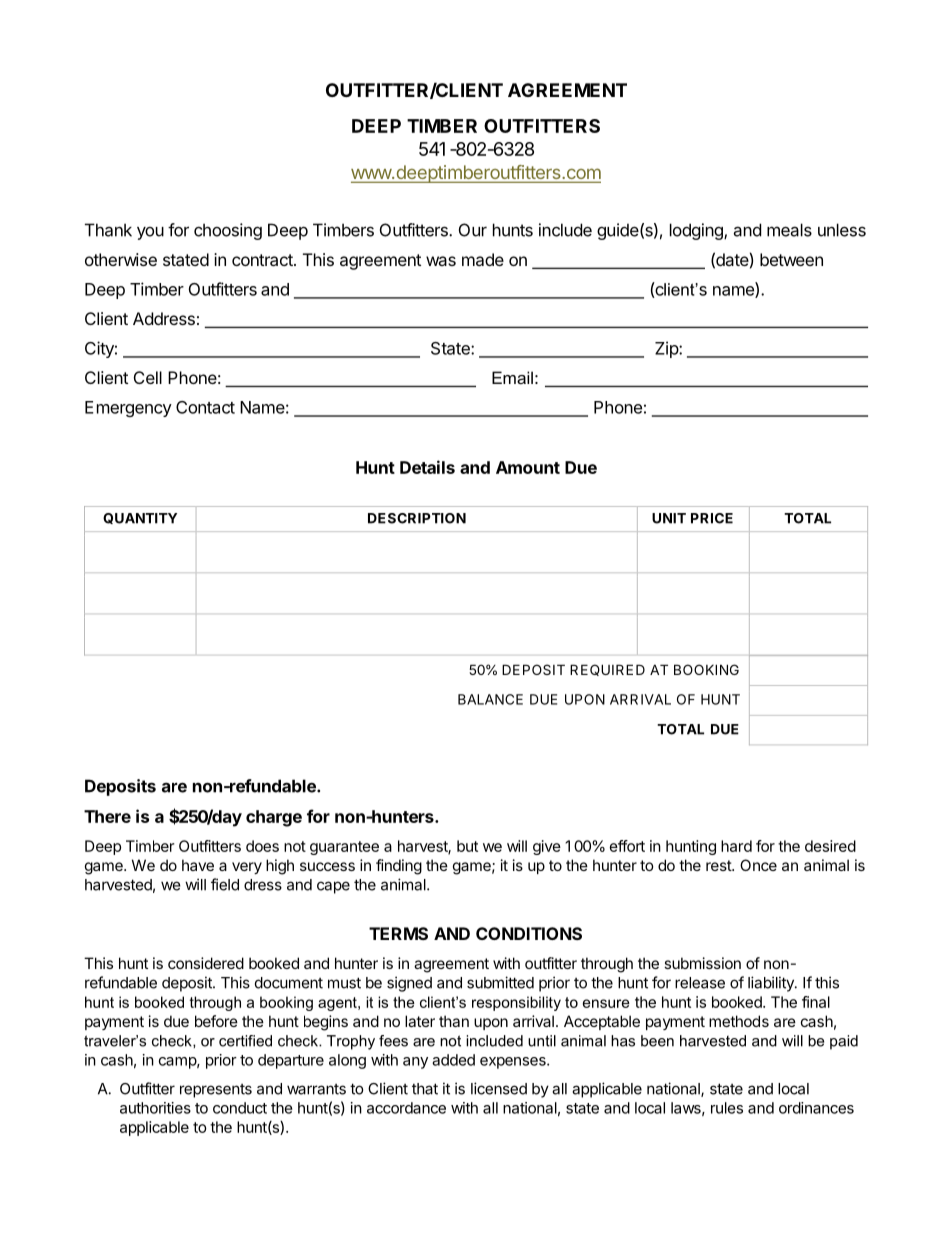 The width and height of the screenshot is (952, 1233). Describe the element at coordinates (791, 259) in the screenshot. I see `between` at that location.
